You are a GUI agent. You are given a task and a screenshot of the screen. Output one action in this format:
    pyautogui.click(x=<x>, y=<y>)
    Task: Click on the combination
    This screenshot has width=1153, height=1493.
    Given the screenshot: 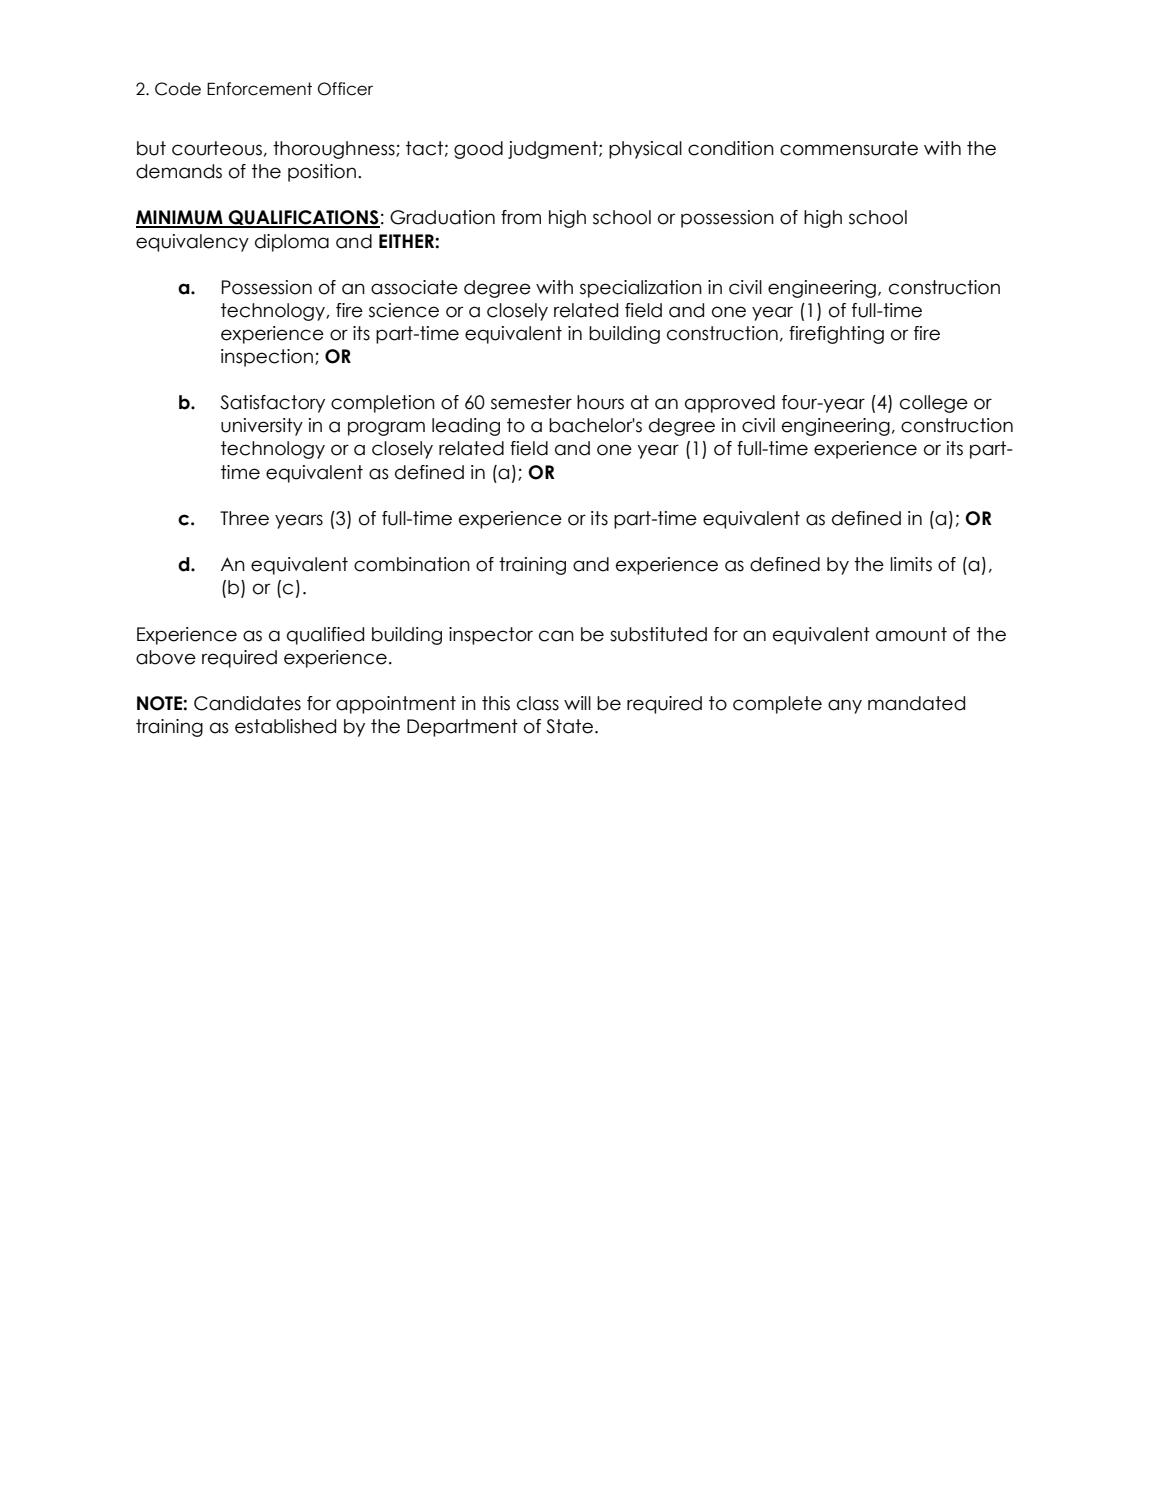 What is the action you would take?
    pyautogui.click(x=412, y=564)
